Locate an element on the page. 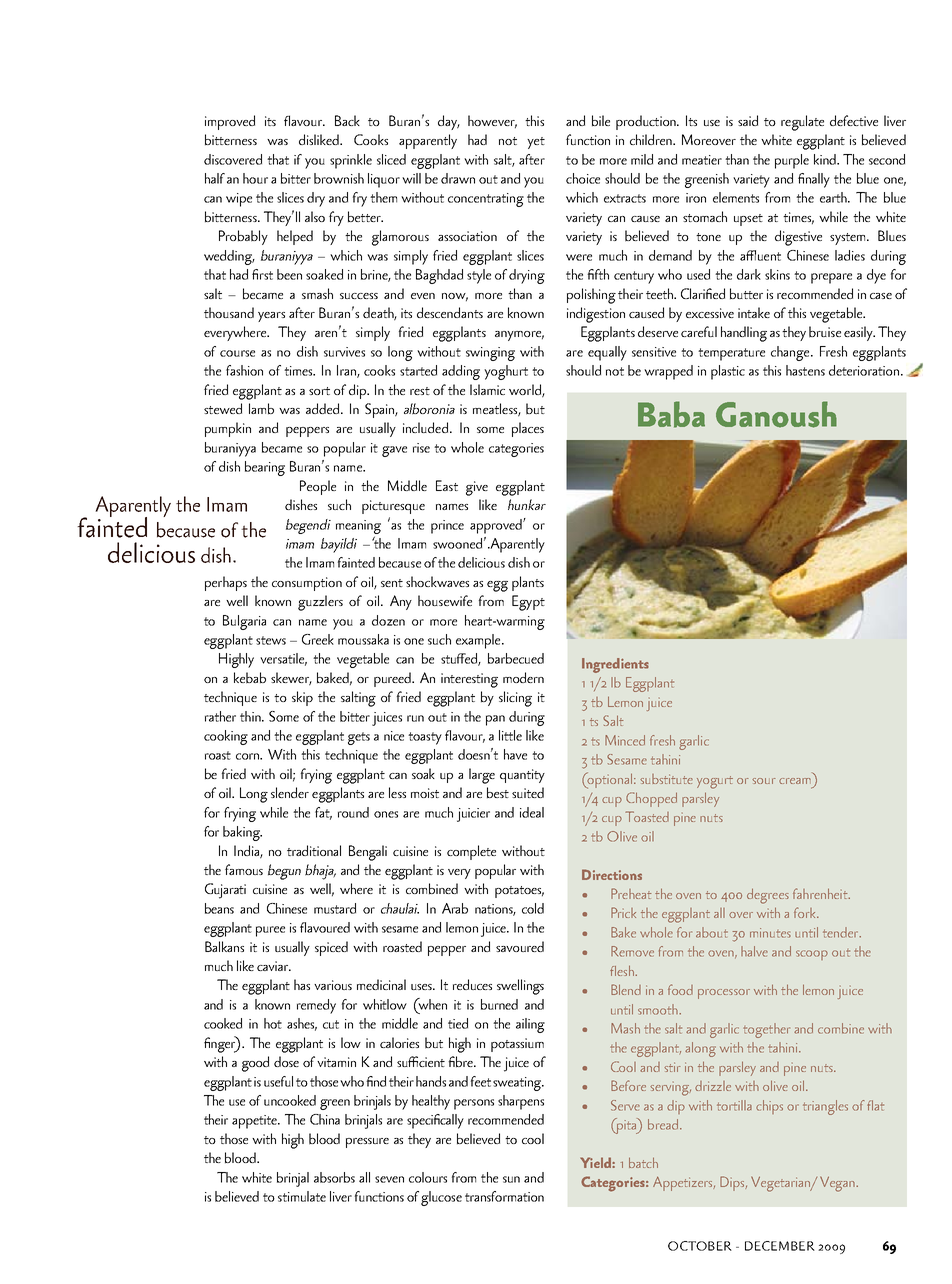 The width and height of the page is (952, 1284). transformation is located at coordinates (504, 1196).
